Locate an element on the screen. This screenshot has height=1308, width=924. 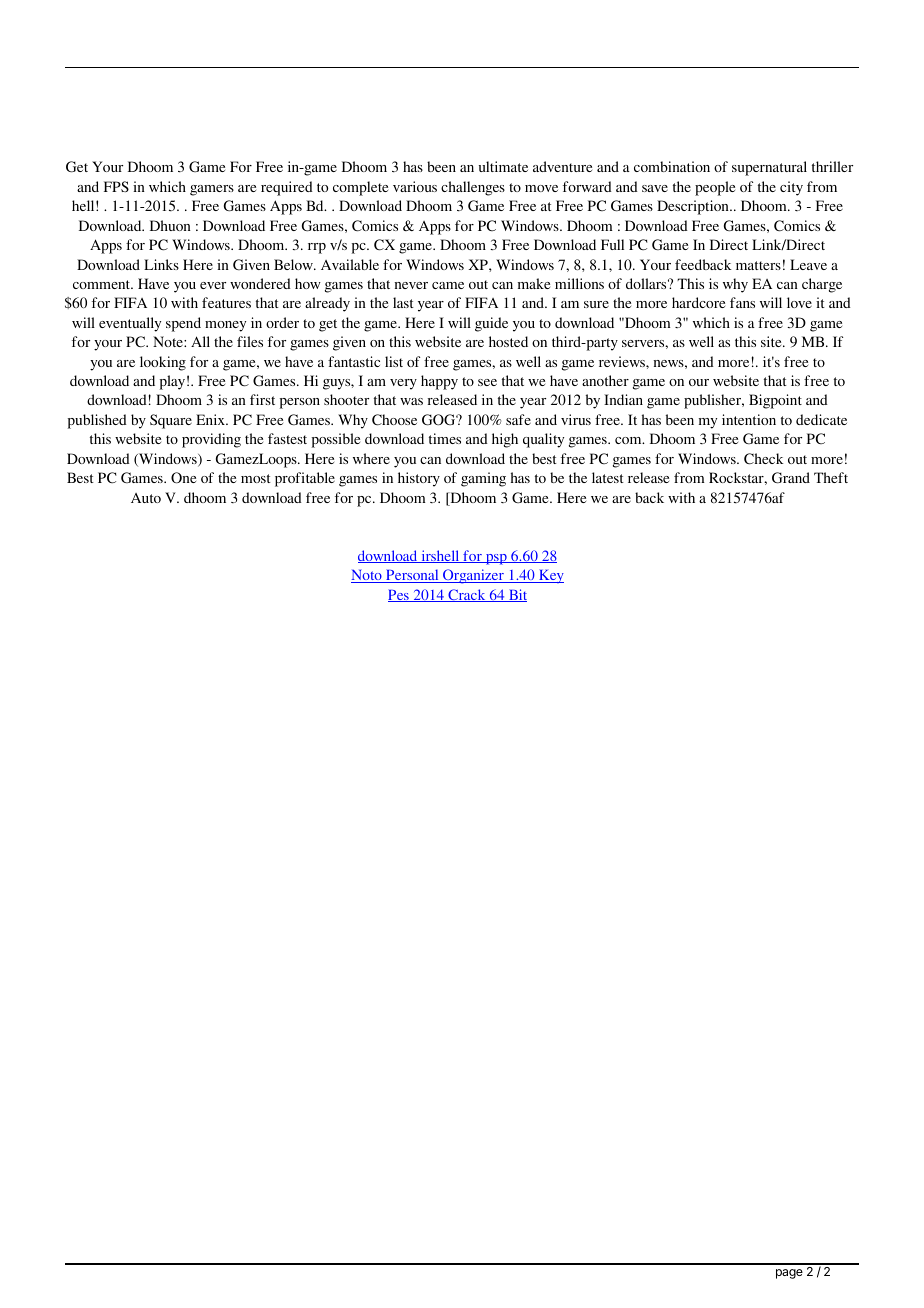
Key is located at coordinates (550, 576).
